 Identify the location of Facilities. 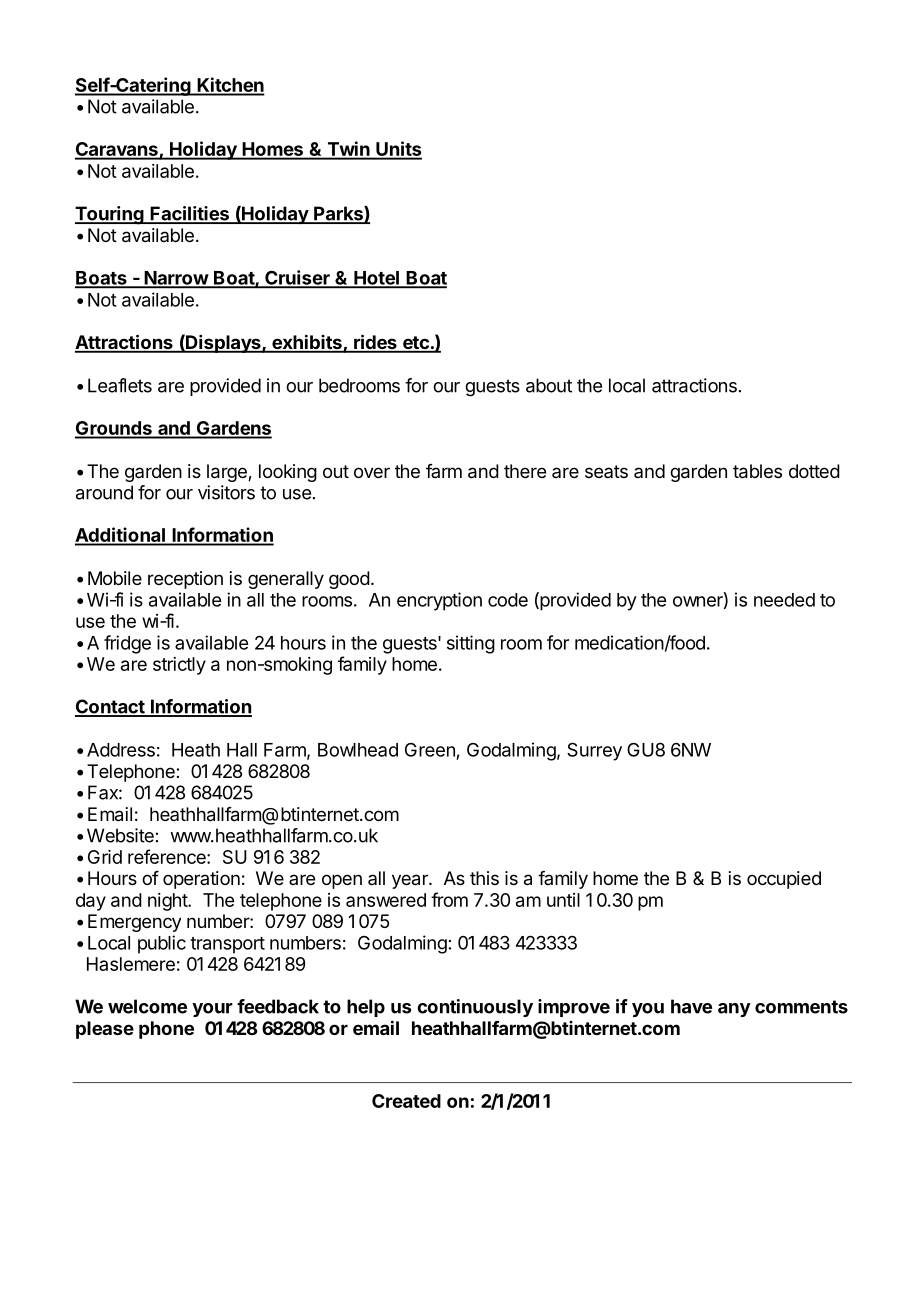
(189, 214).
